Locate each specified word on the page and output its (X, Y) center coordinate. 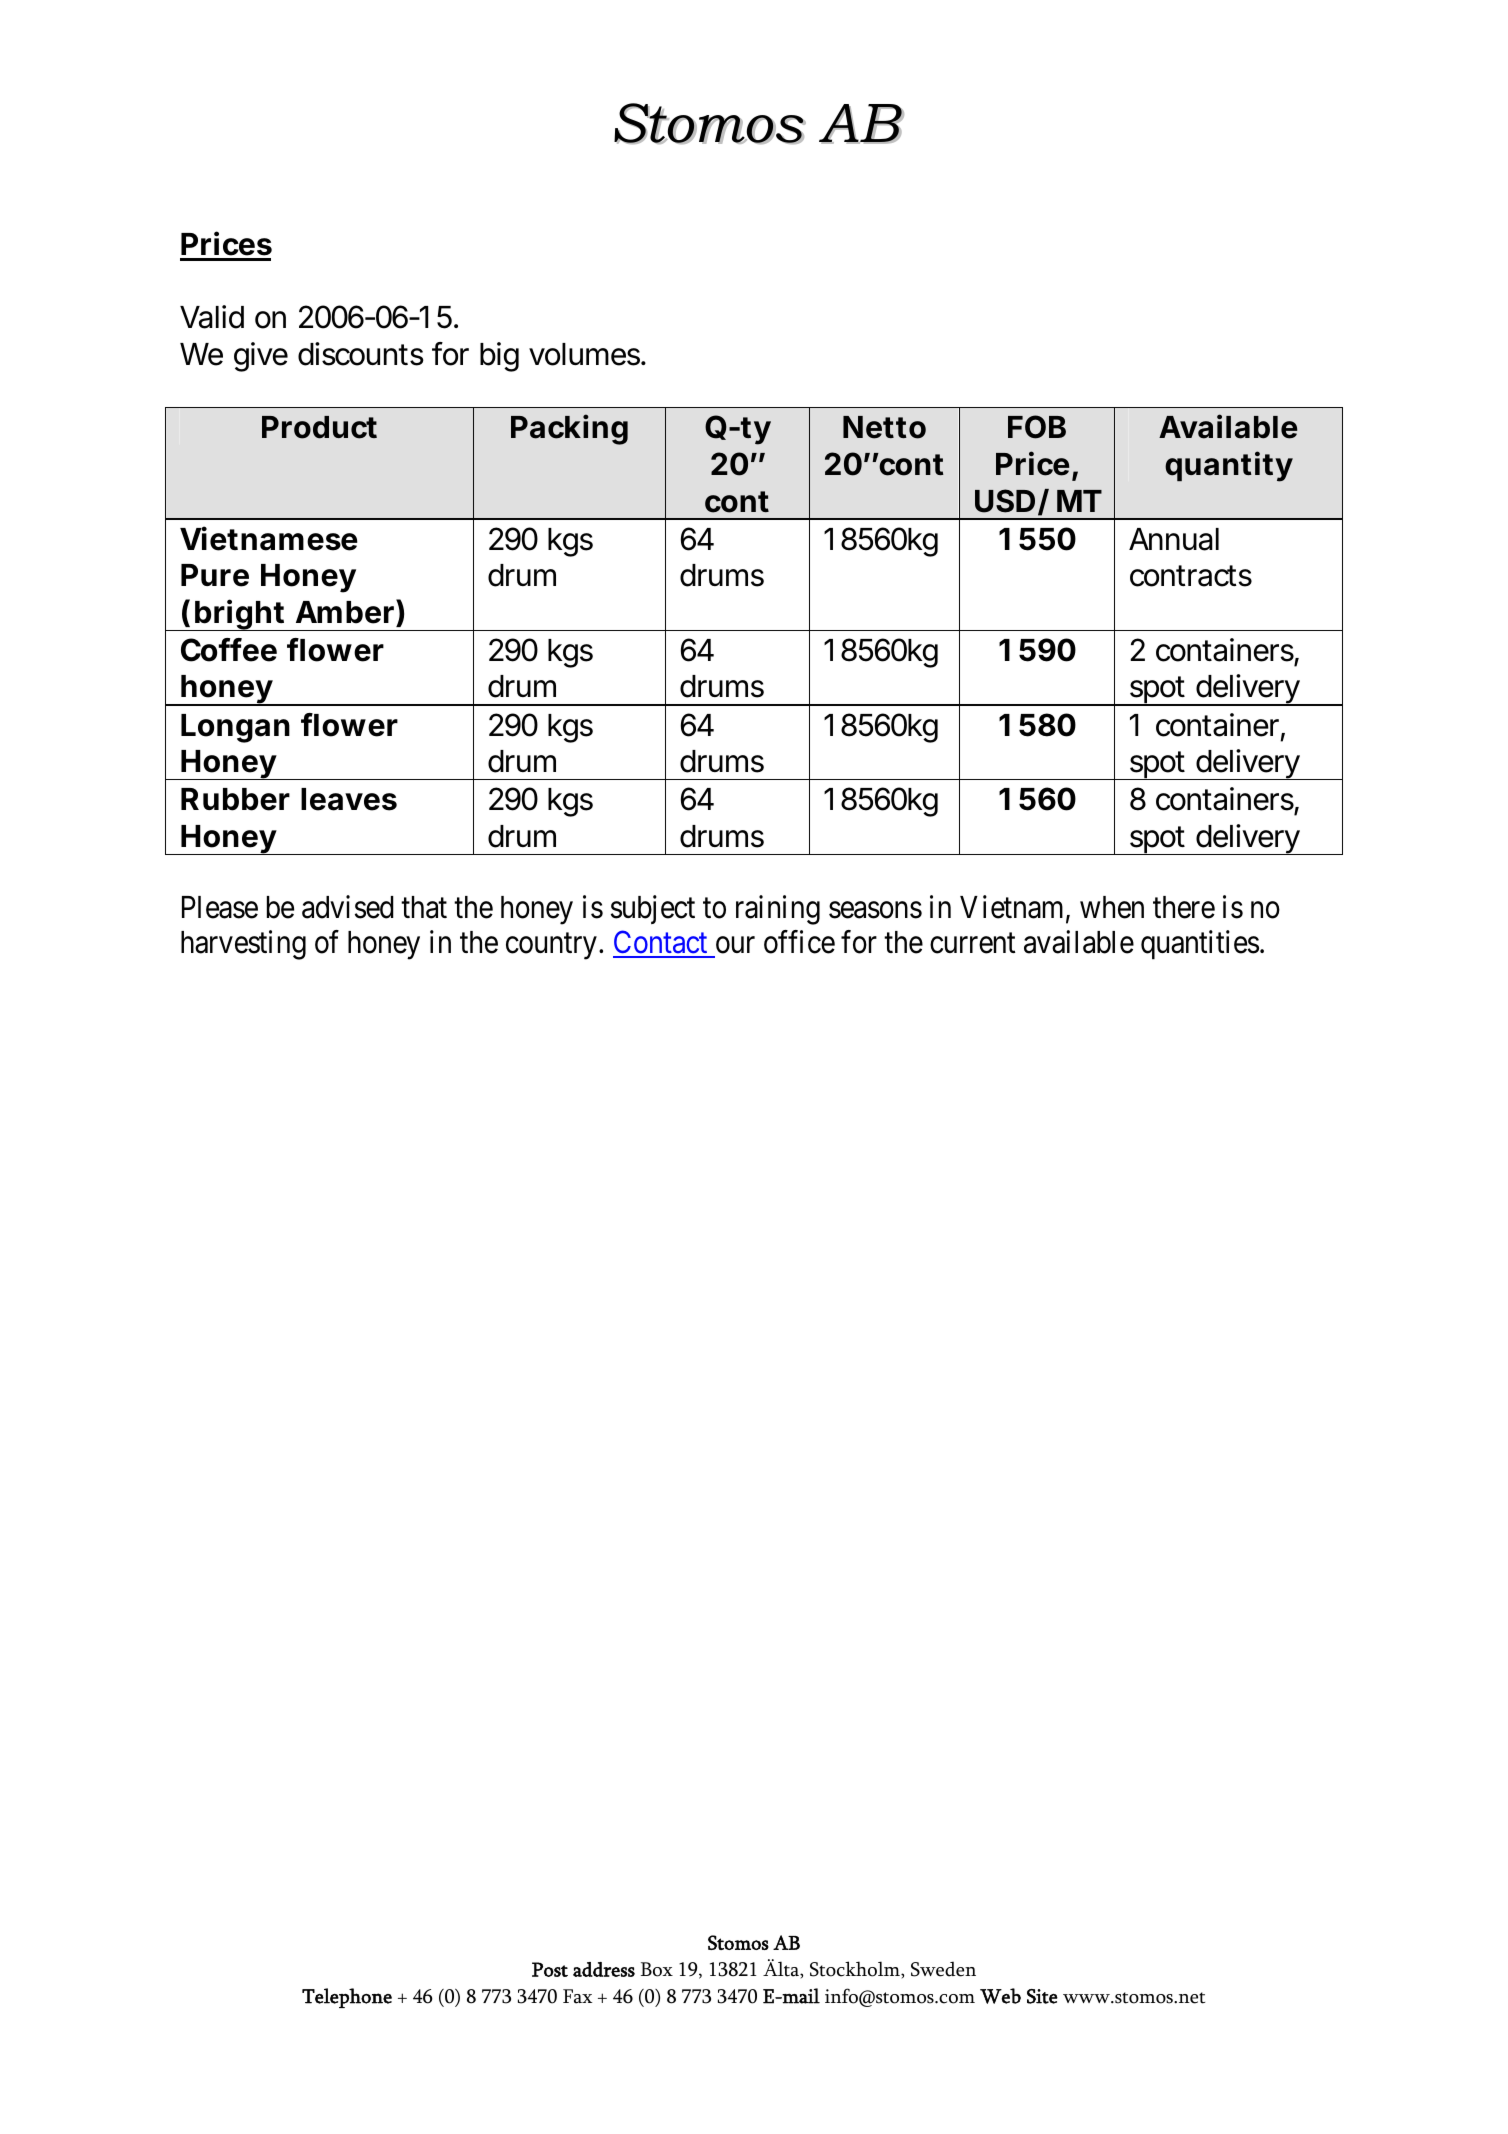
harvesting (243, 945)
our (735, 945)
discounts (361, 354)
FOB (1037, 427)
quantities (1200, 945)
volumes (586, 354)
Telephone (347, 1998)
